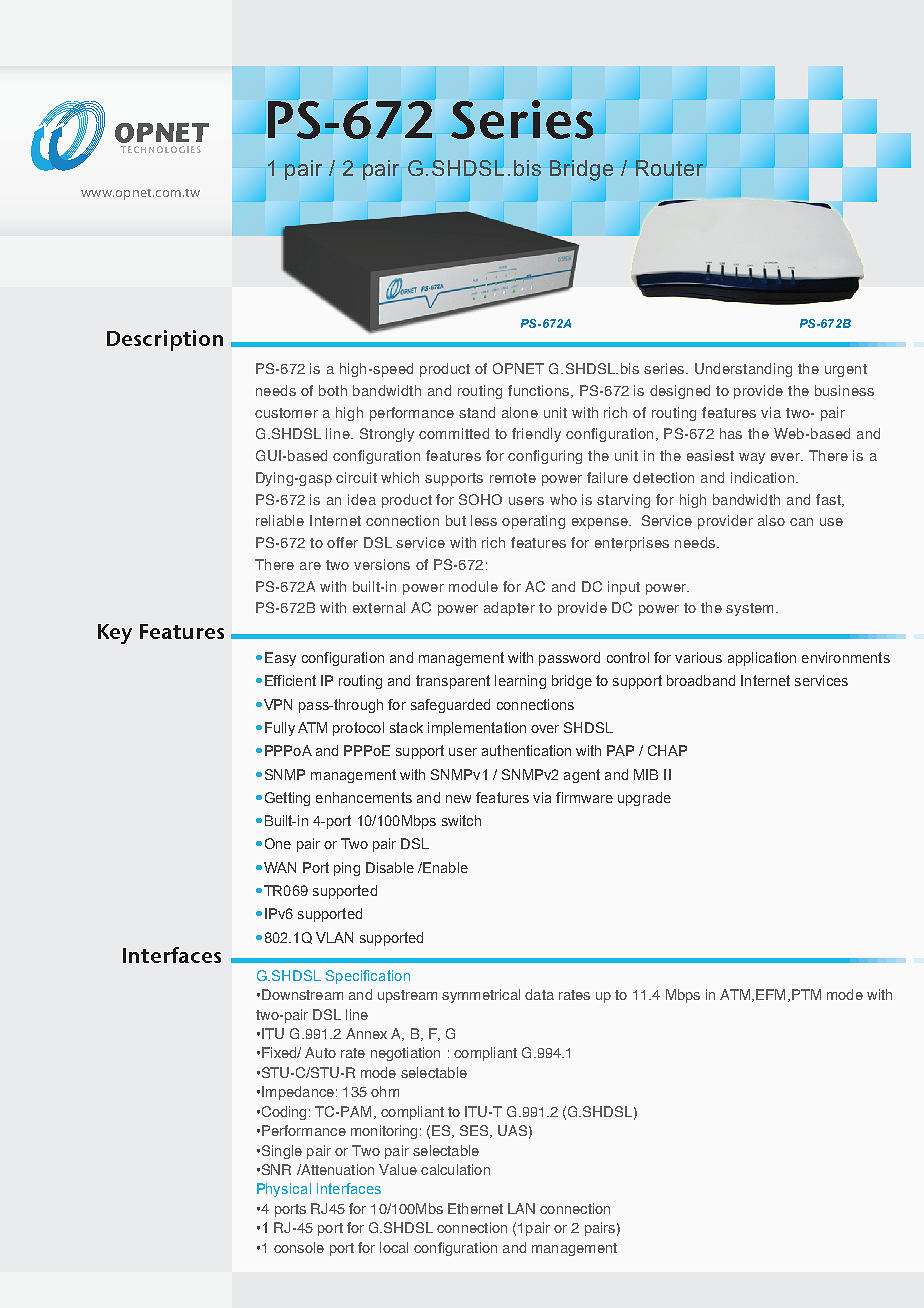  Describe the element at coordinates (280, 520) in the screenshot. I see `reliable` at that location.
